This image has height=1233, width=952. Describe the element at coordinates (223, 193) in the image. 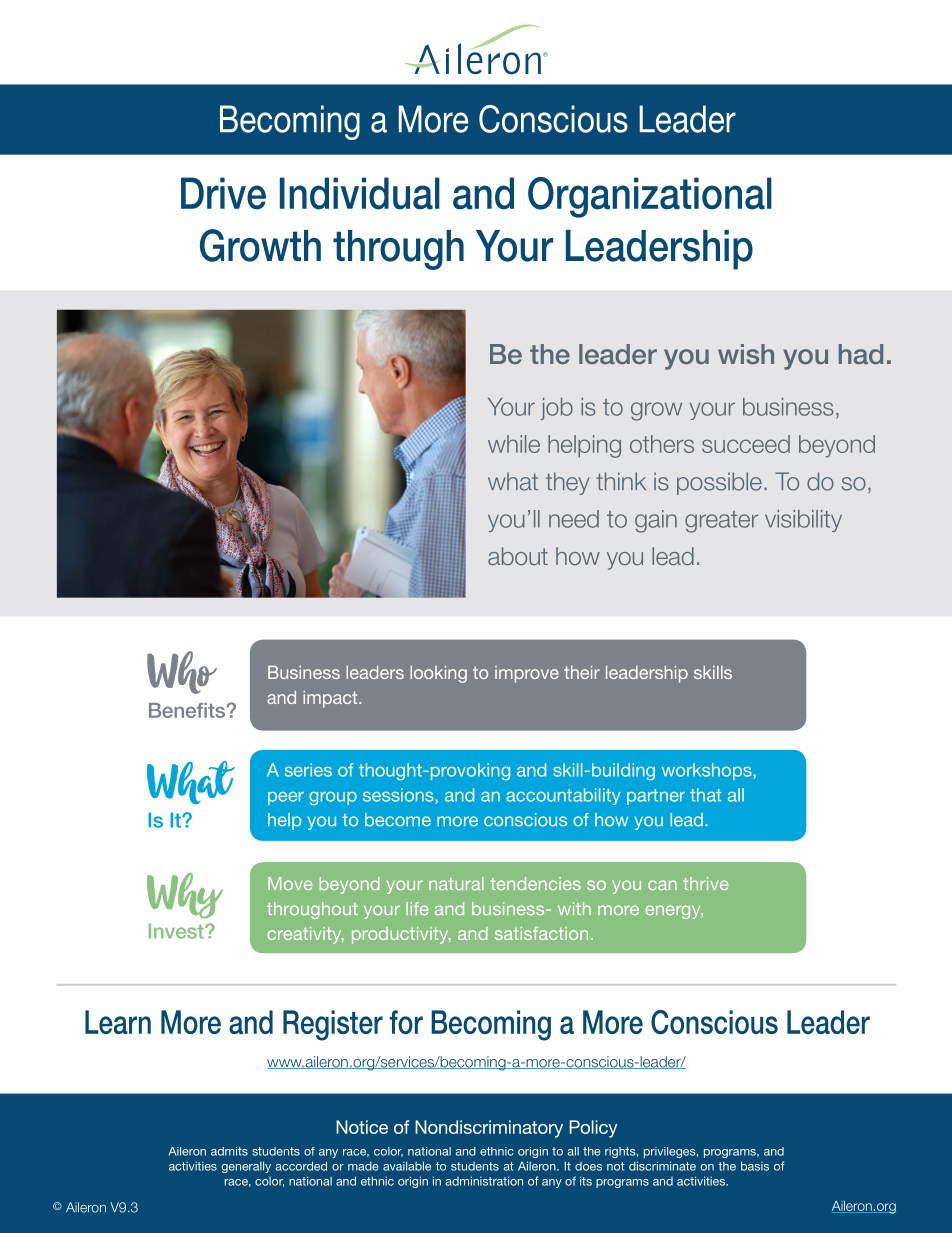

I see `Drive` at that location.
